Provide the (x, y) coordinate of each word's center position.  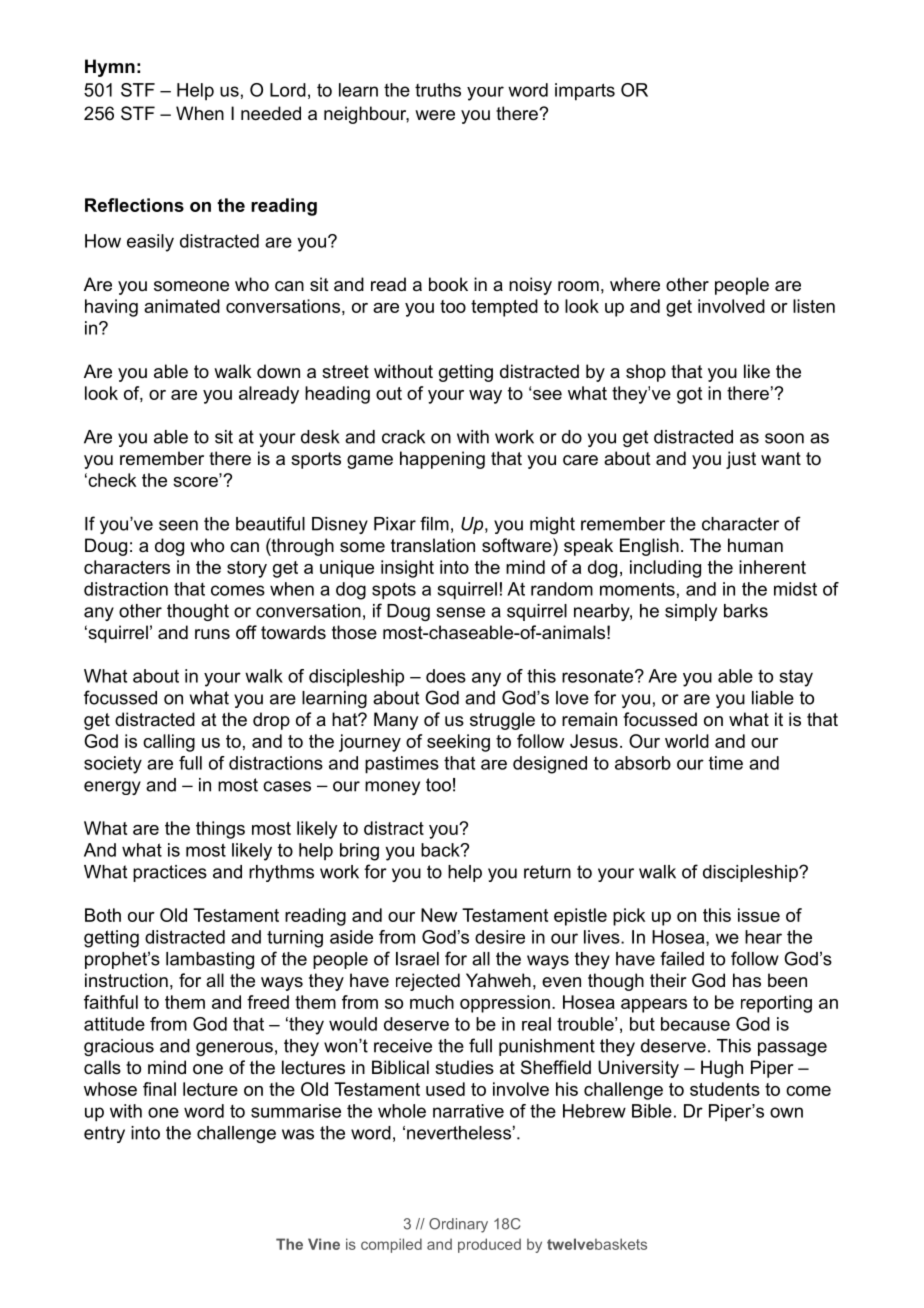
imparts (585, 92)
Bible (652, 1111)
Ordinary (458, 1225)
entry (104, 1134)
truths (438, 90)
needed (271, 113)
